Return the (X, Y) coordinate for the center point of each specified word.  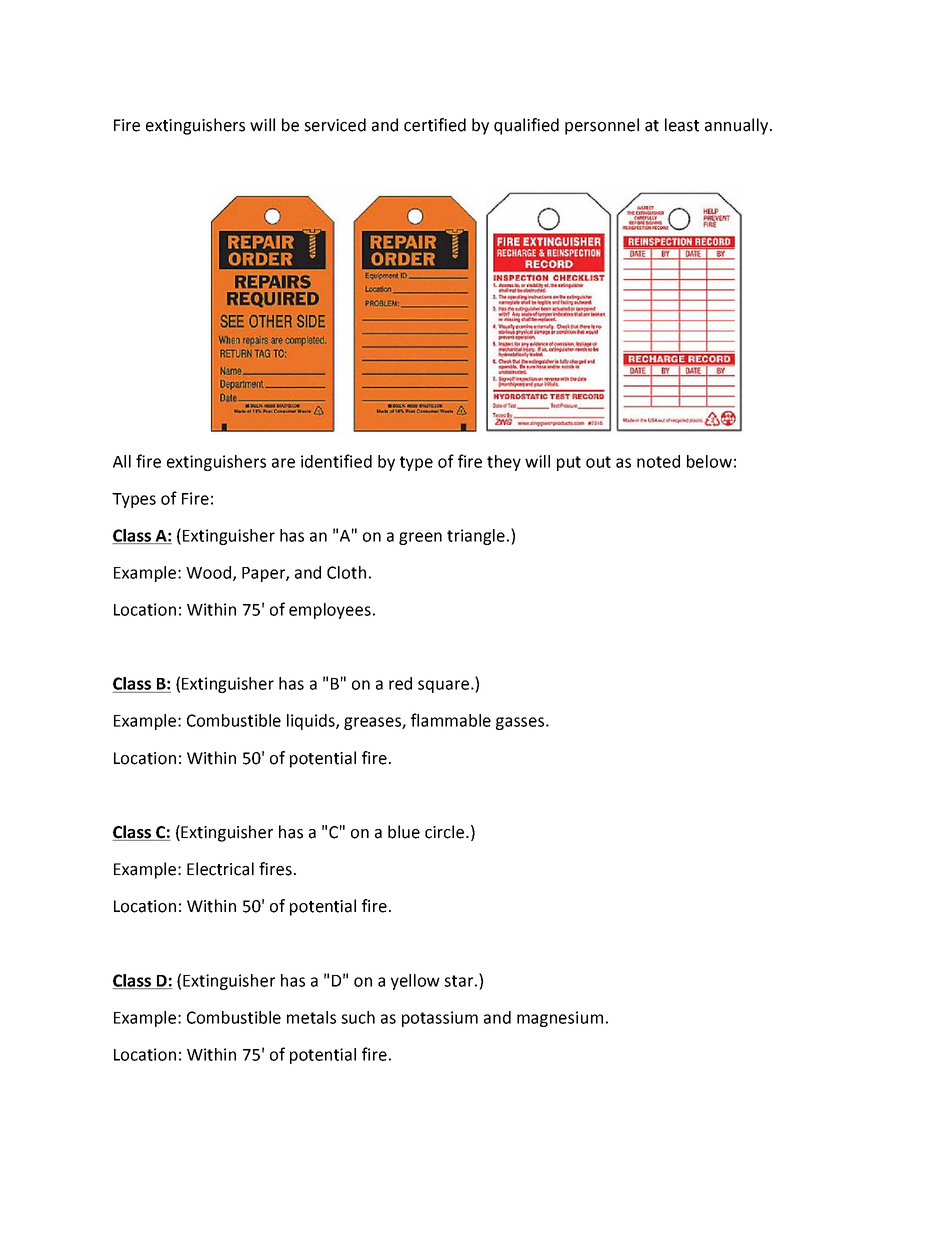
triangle (476, 537)
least (682, 125)
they (504, 463)
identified (336, 461)
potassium (440, 1019)
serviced (335, 125)
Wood (210, 573)
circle (446, 832)
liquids (312, 722)
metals (311, 1017)
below (709, 461)
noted (658, 461)
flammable (451, 720)
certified (435, 125)
